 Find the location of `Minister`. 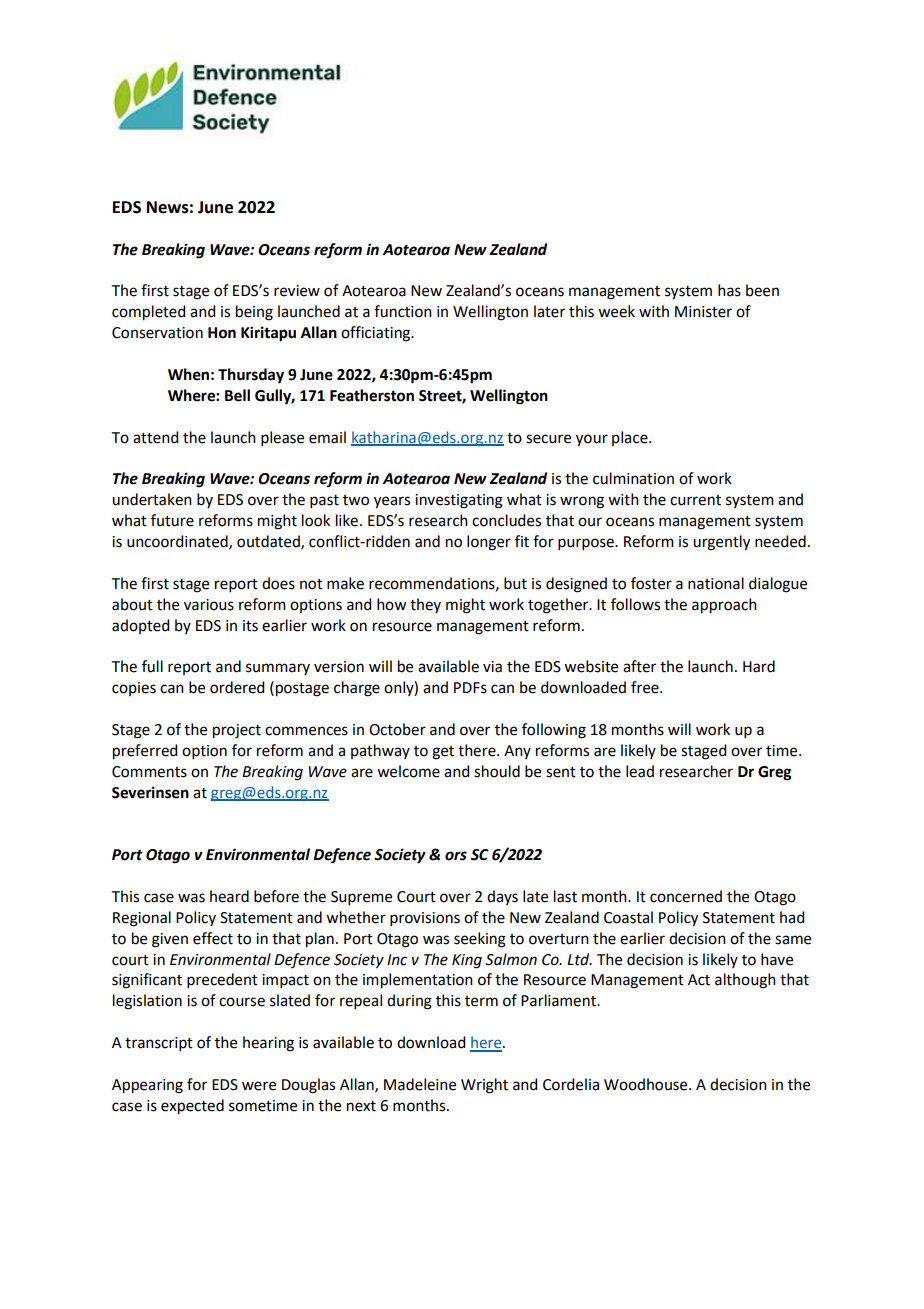

Minister is located at coordinates (703, 312).
